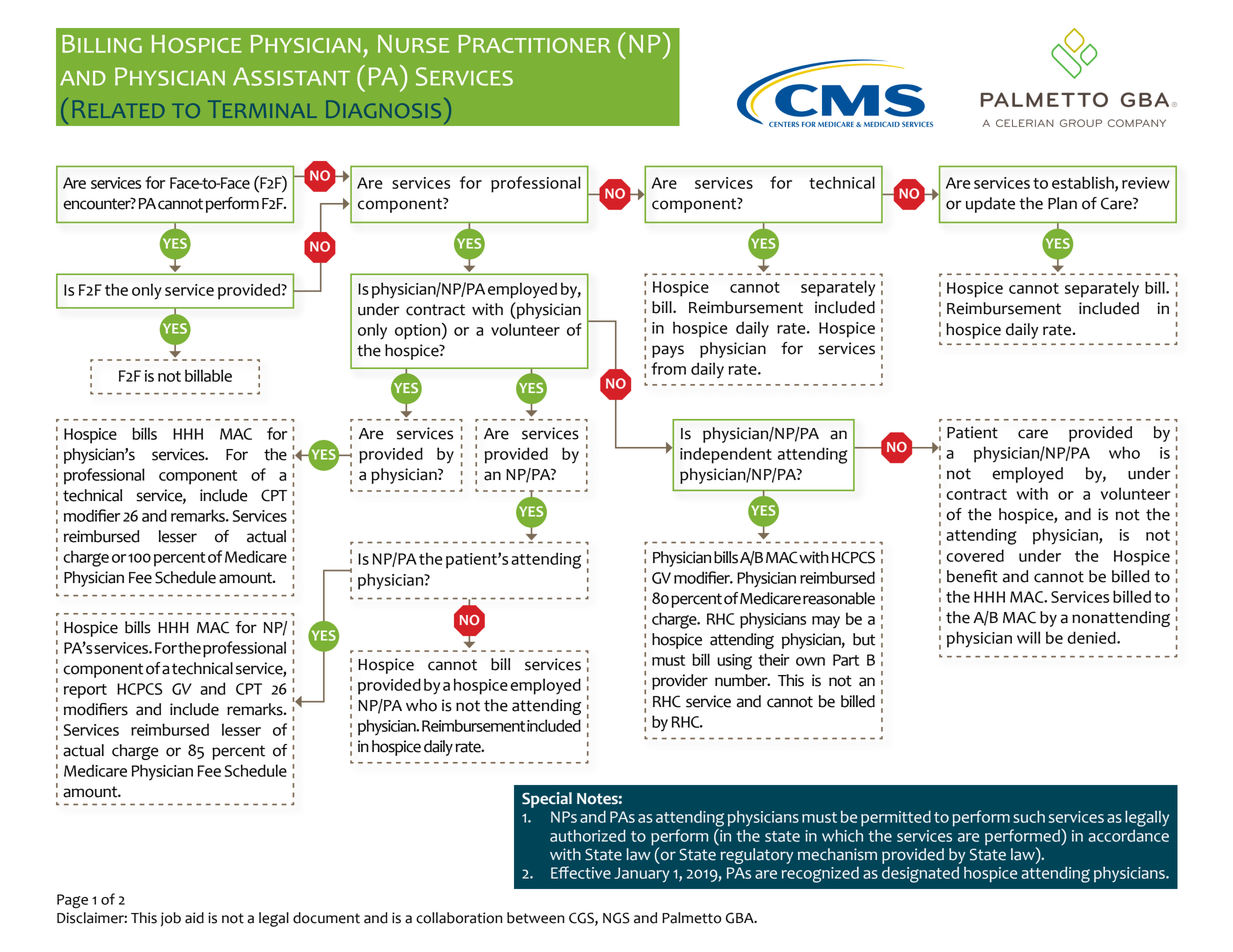 The height and width of the document is (952, 1233). Describe the element at coordinates (85, 691) in the document. I see `report` at that location.
